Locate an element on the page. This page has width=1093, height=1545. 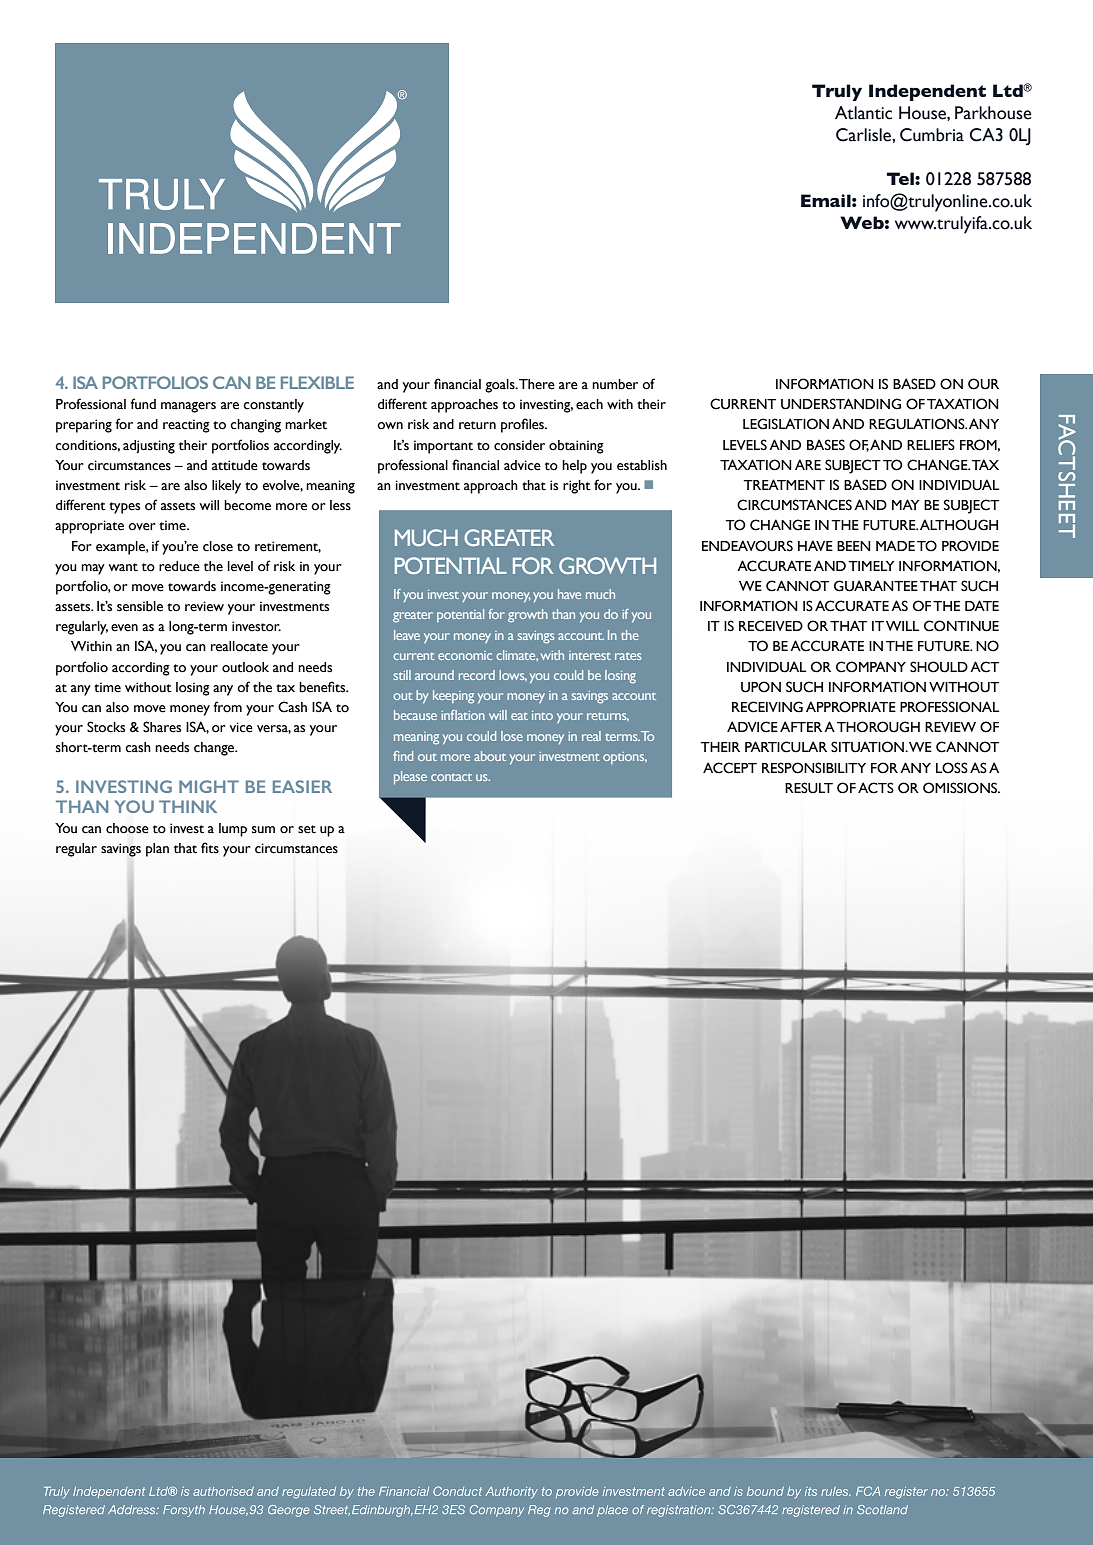
BASES is located at coordinates (826, 445).
